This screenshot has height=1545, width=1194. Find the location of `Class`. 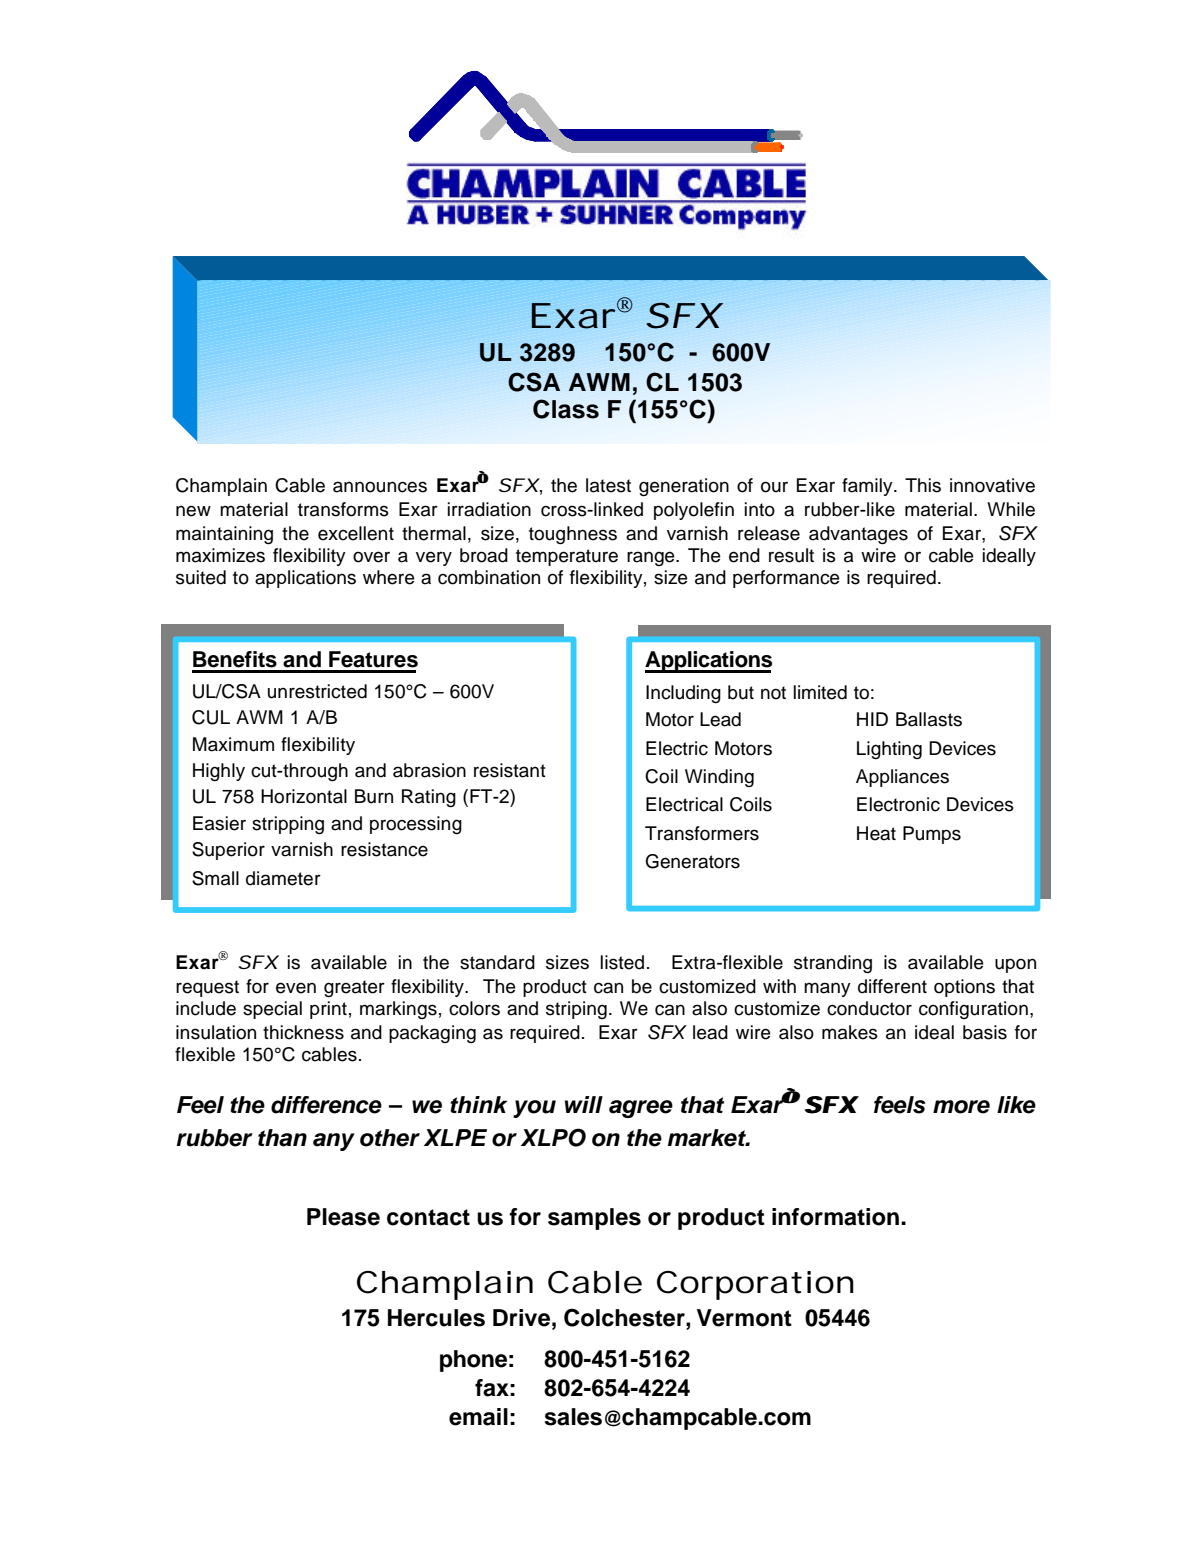

Class is located at coordinates (566, 409).
